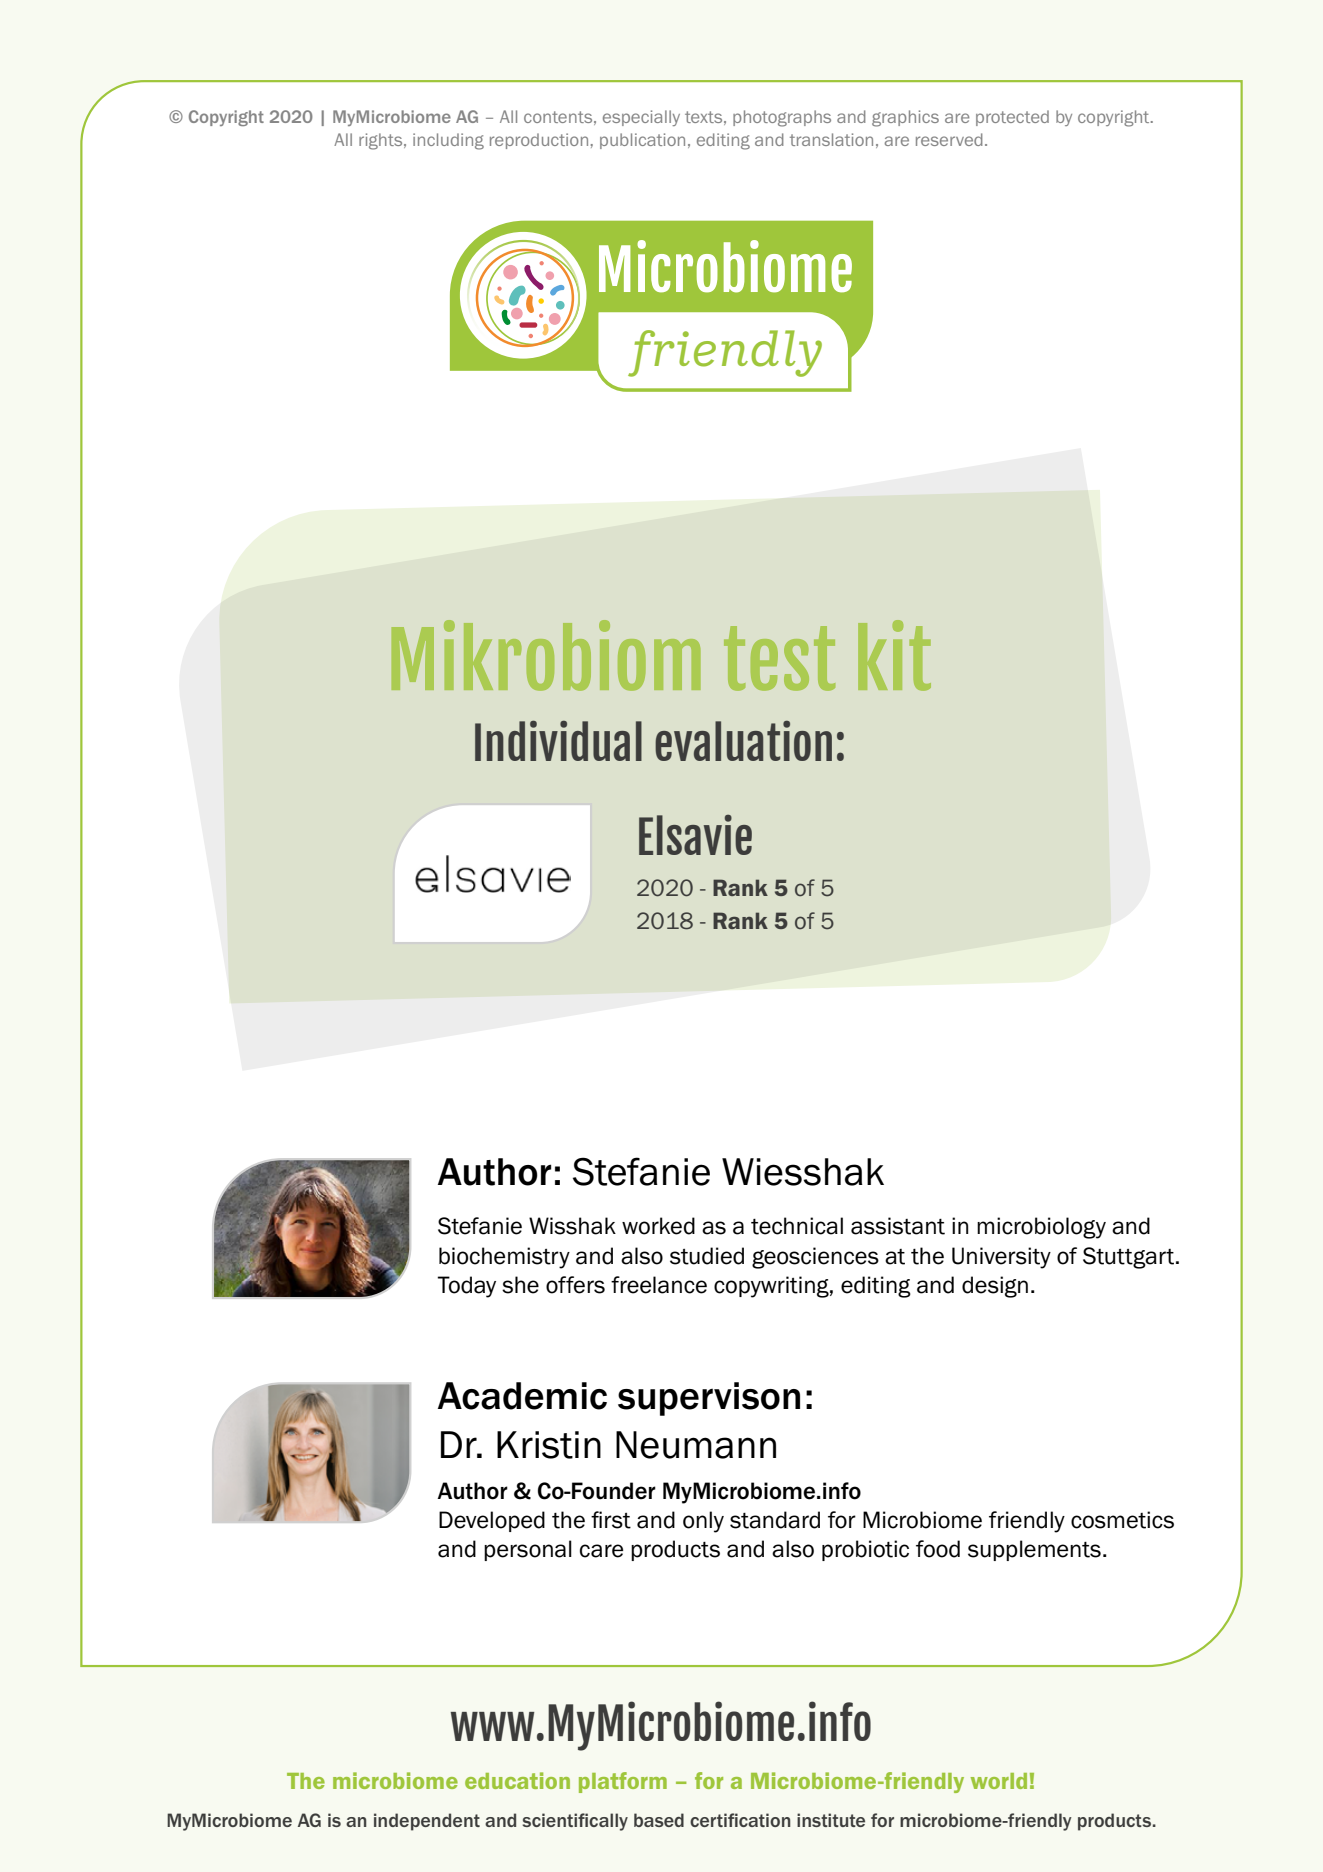 Image resolution: width=1323 pixels, height=1872 pixels. I want to click on microbiology, so click(1041, 1228).
